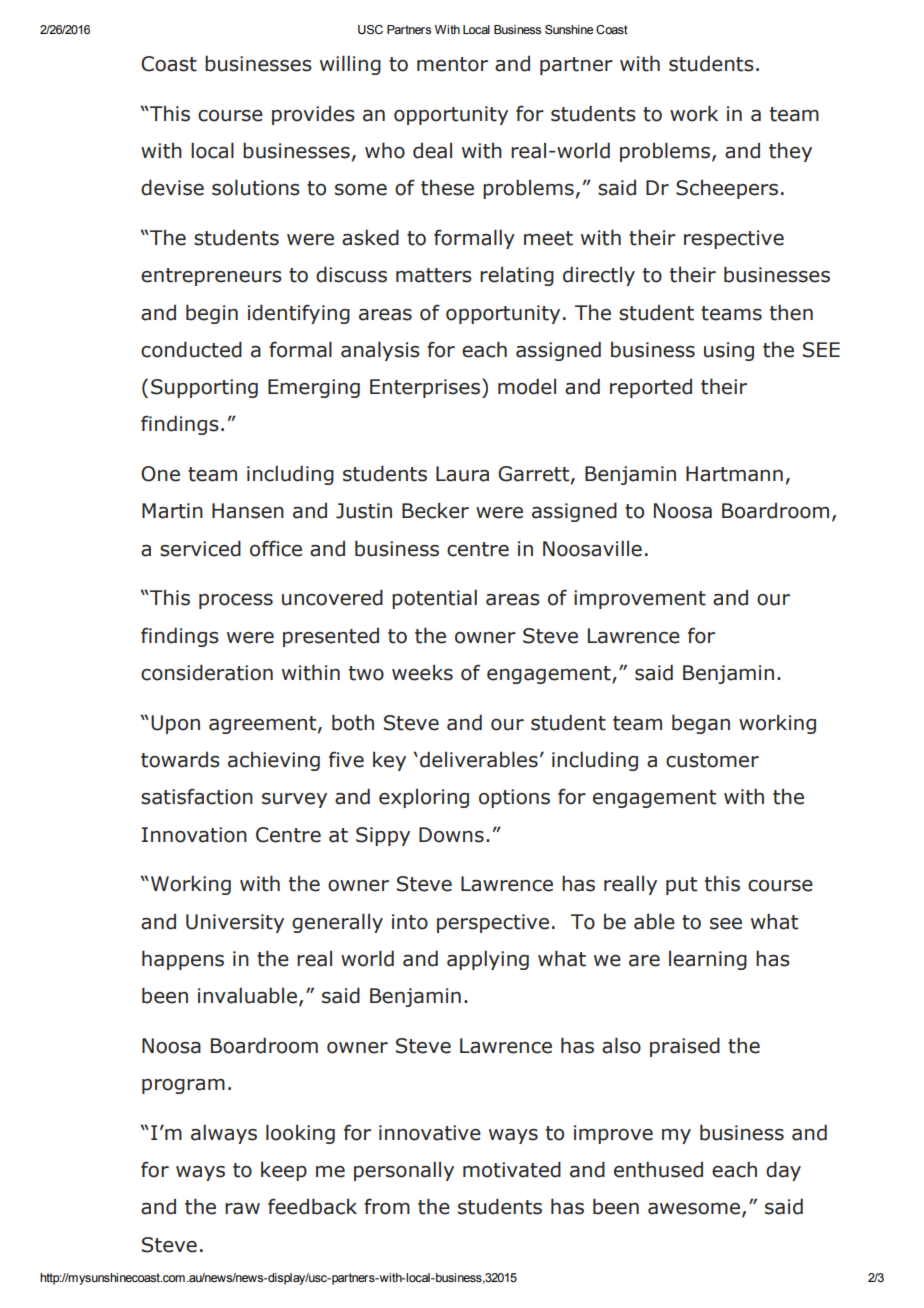  What do you see at coordinates (452, 64) in the screenshot?
I see `mentor` at bounding box center [452, 64].
